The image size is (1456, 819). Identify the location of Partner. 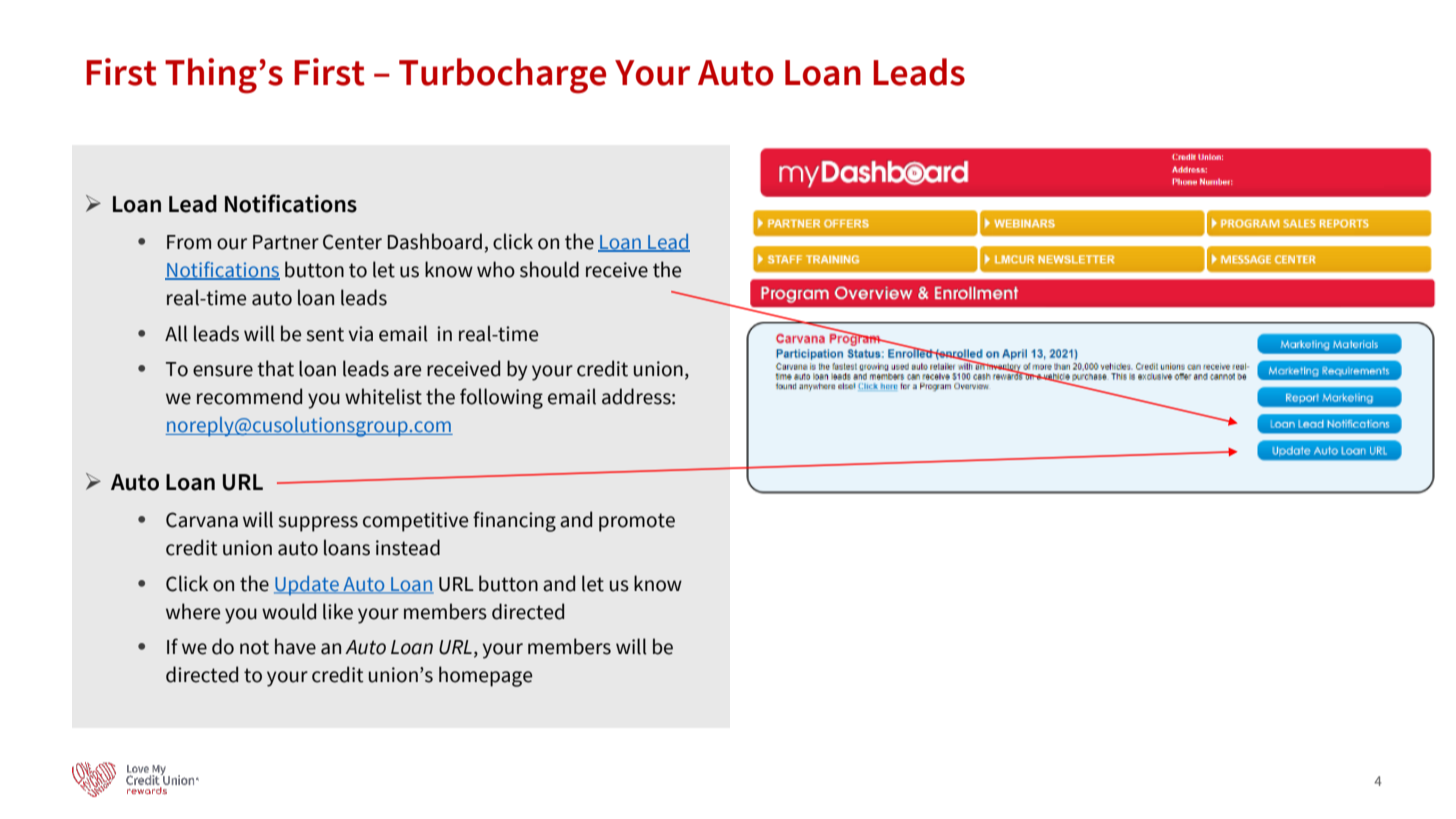
(286, 242).
